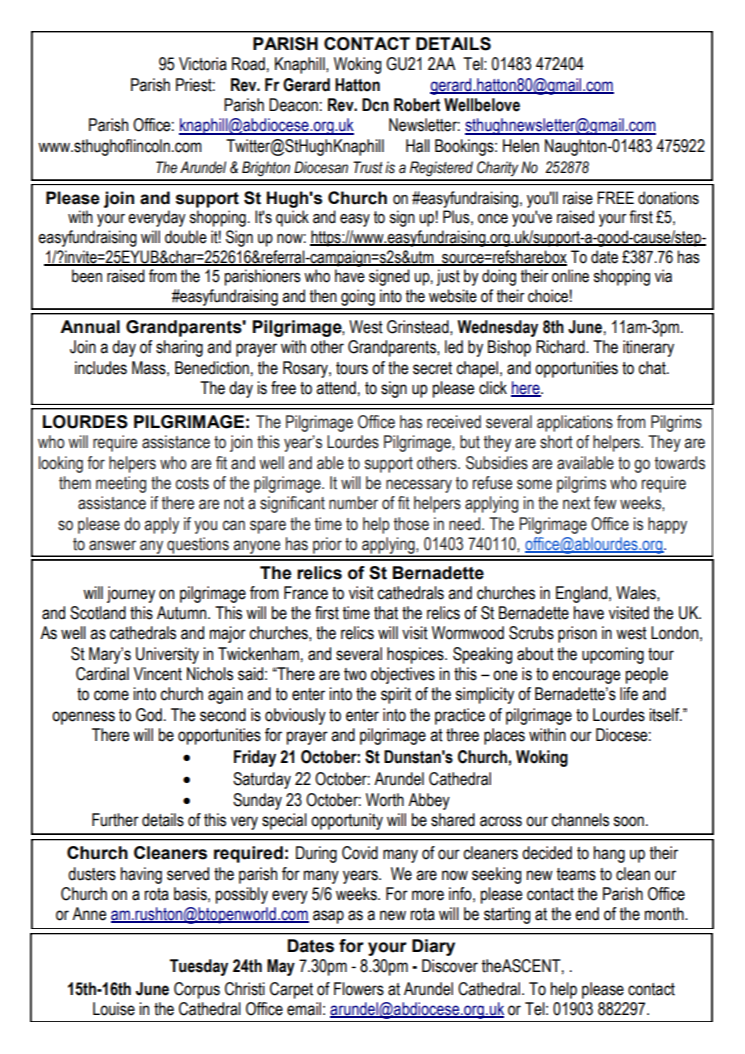 This screenshot has width=745, height=1054. I want to click on few, so click(605, 503).
